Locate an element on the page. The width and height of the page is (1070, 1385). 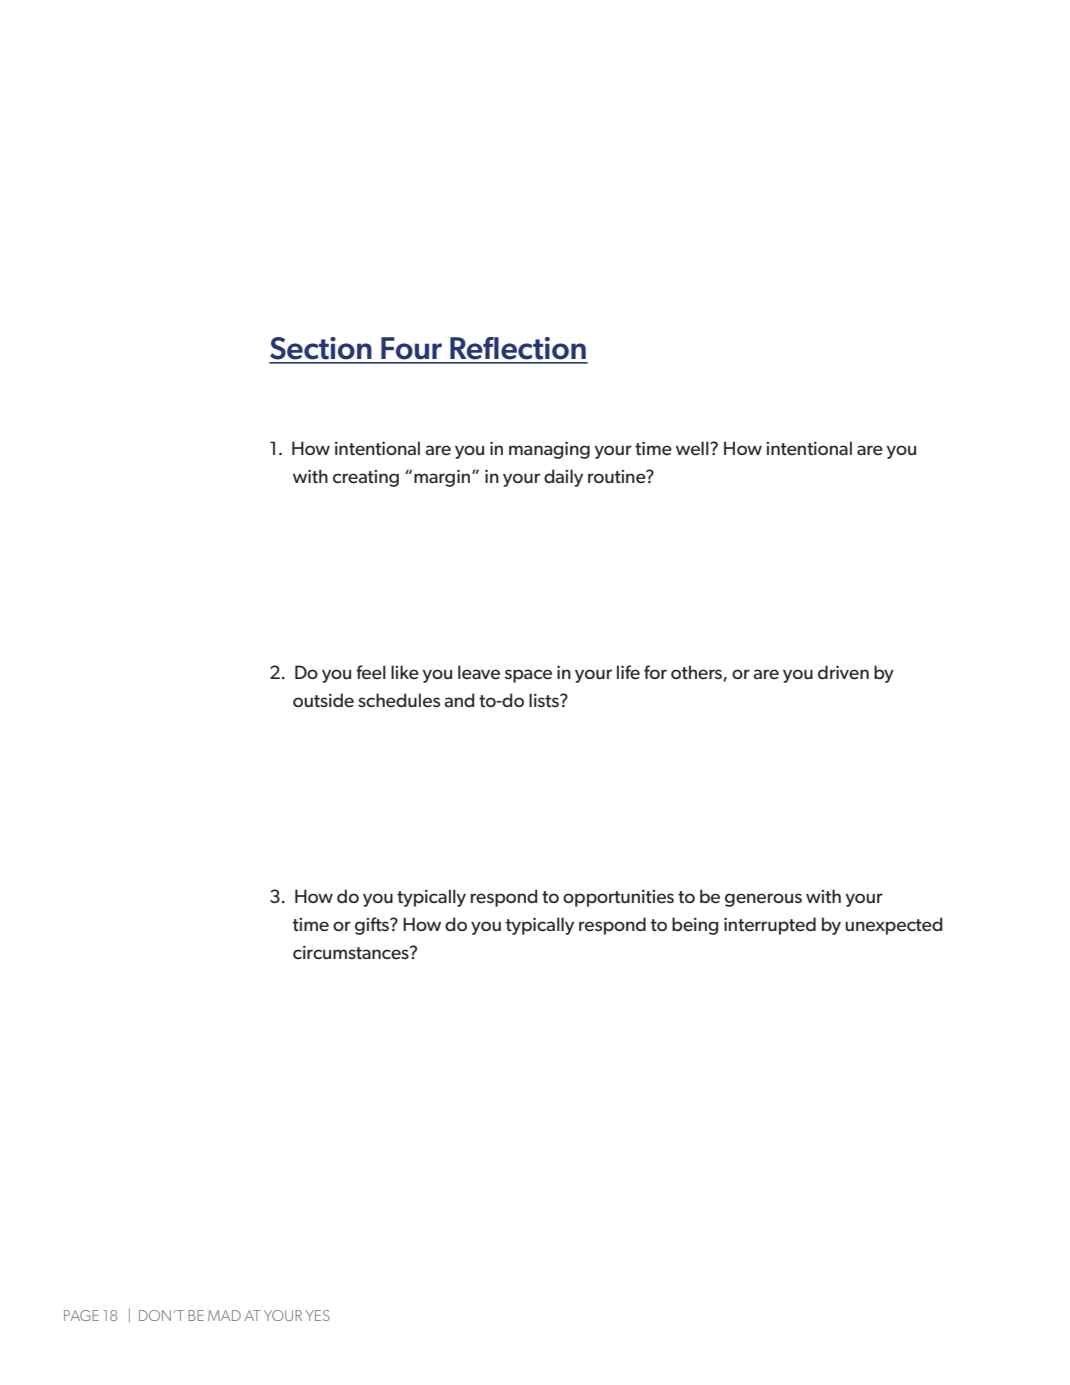
creating is located at coordinates (366, 478).
